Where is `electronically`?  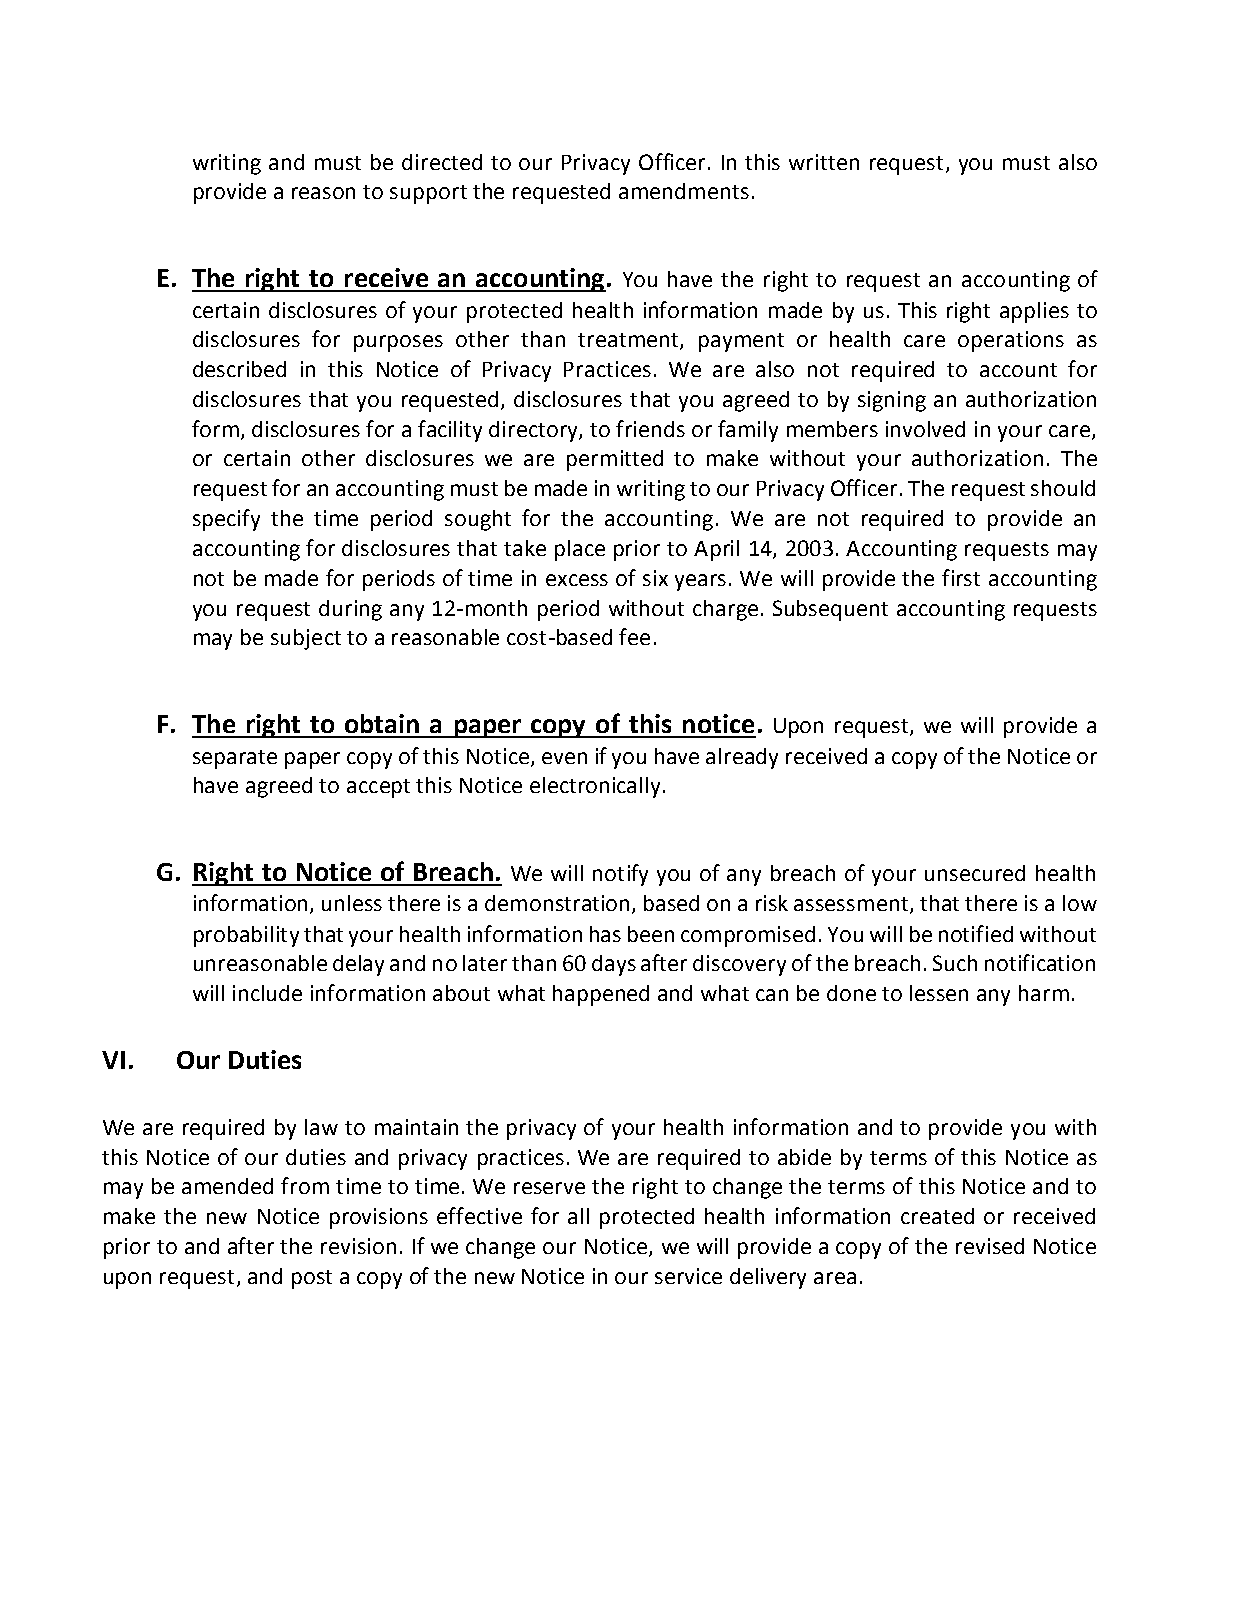
electronically is located at coordinates (597, 787).
